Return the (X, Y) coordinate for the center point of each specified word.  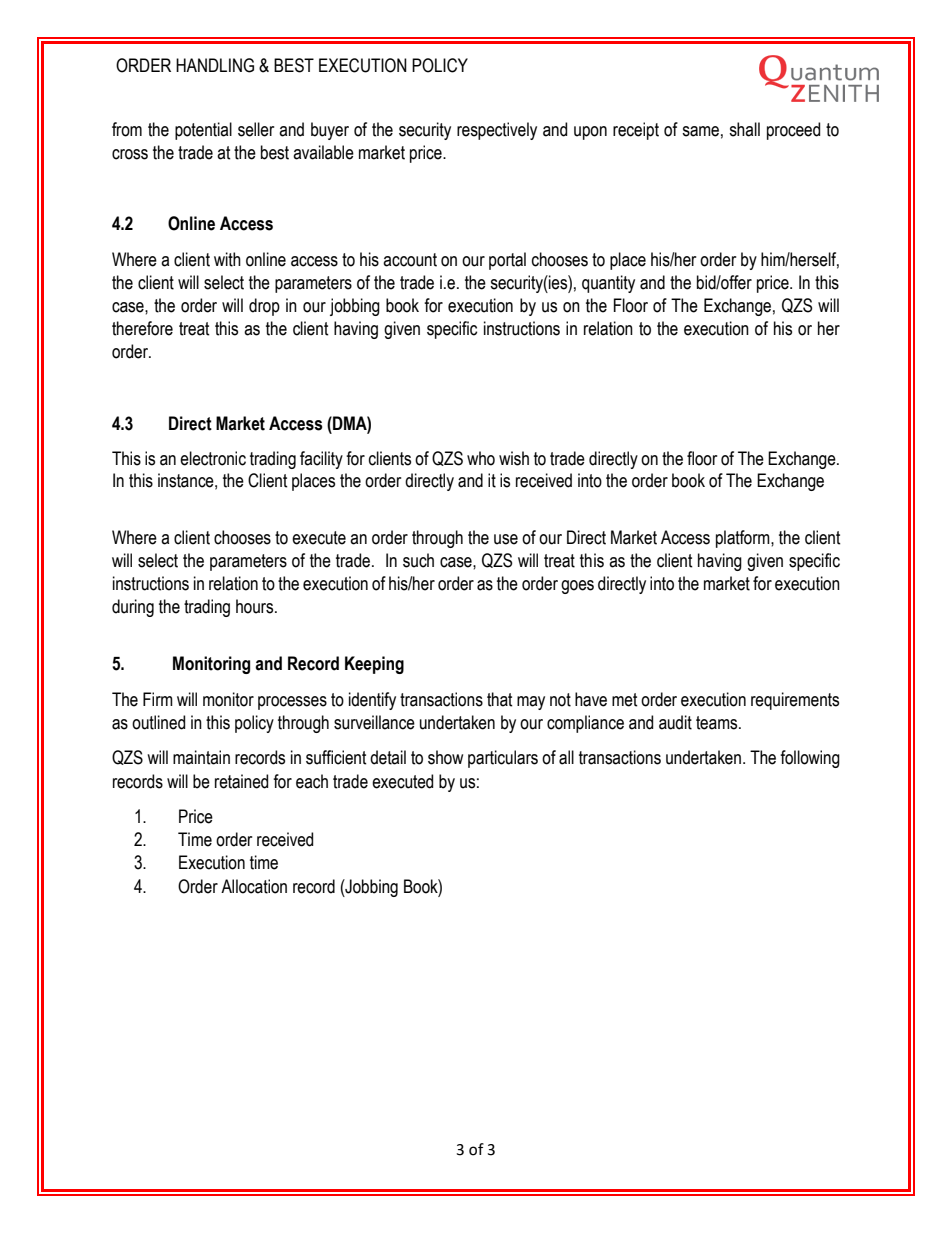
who (481, 458)
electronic (213, 458)
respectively (497, 131)
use (506, 539)
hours (256, 606)
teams (718, 723)
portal (507, 261)
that (500, 699)
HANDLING (215, 65)
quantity (608, 284)
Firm (158, 699)
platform (744, 539)
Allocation (254, 886)
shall (744, 129)
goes (577, 587)
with (227, 259)
